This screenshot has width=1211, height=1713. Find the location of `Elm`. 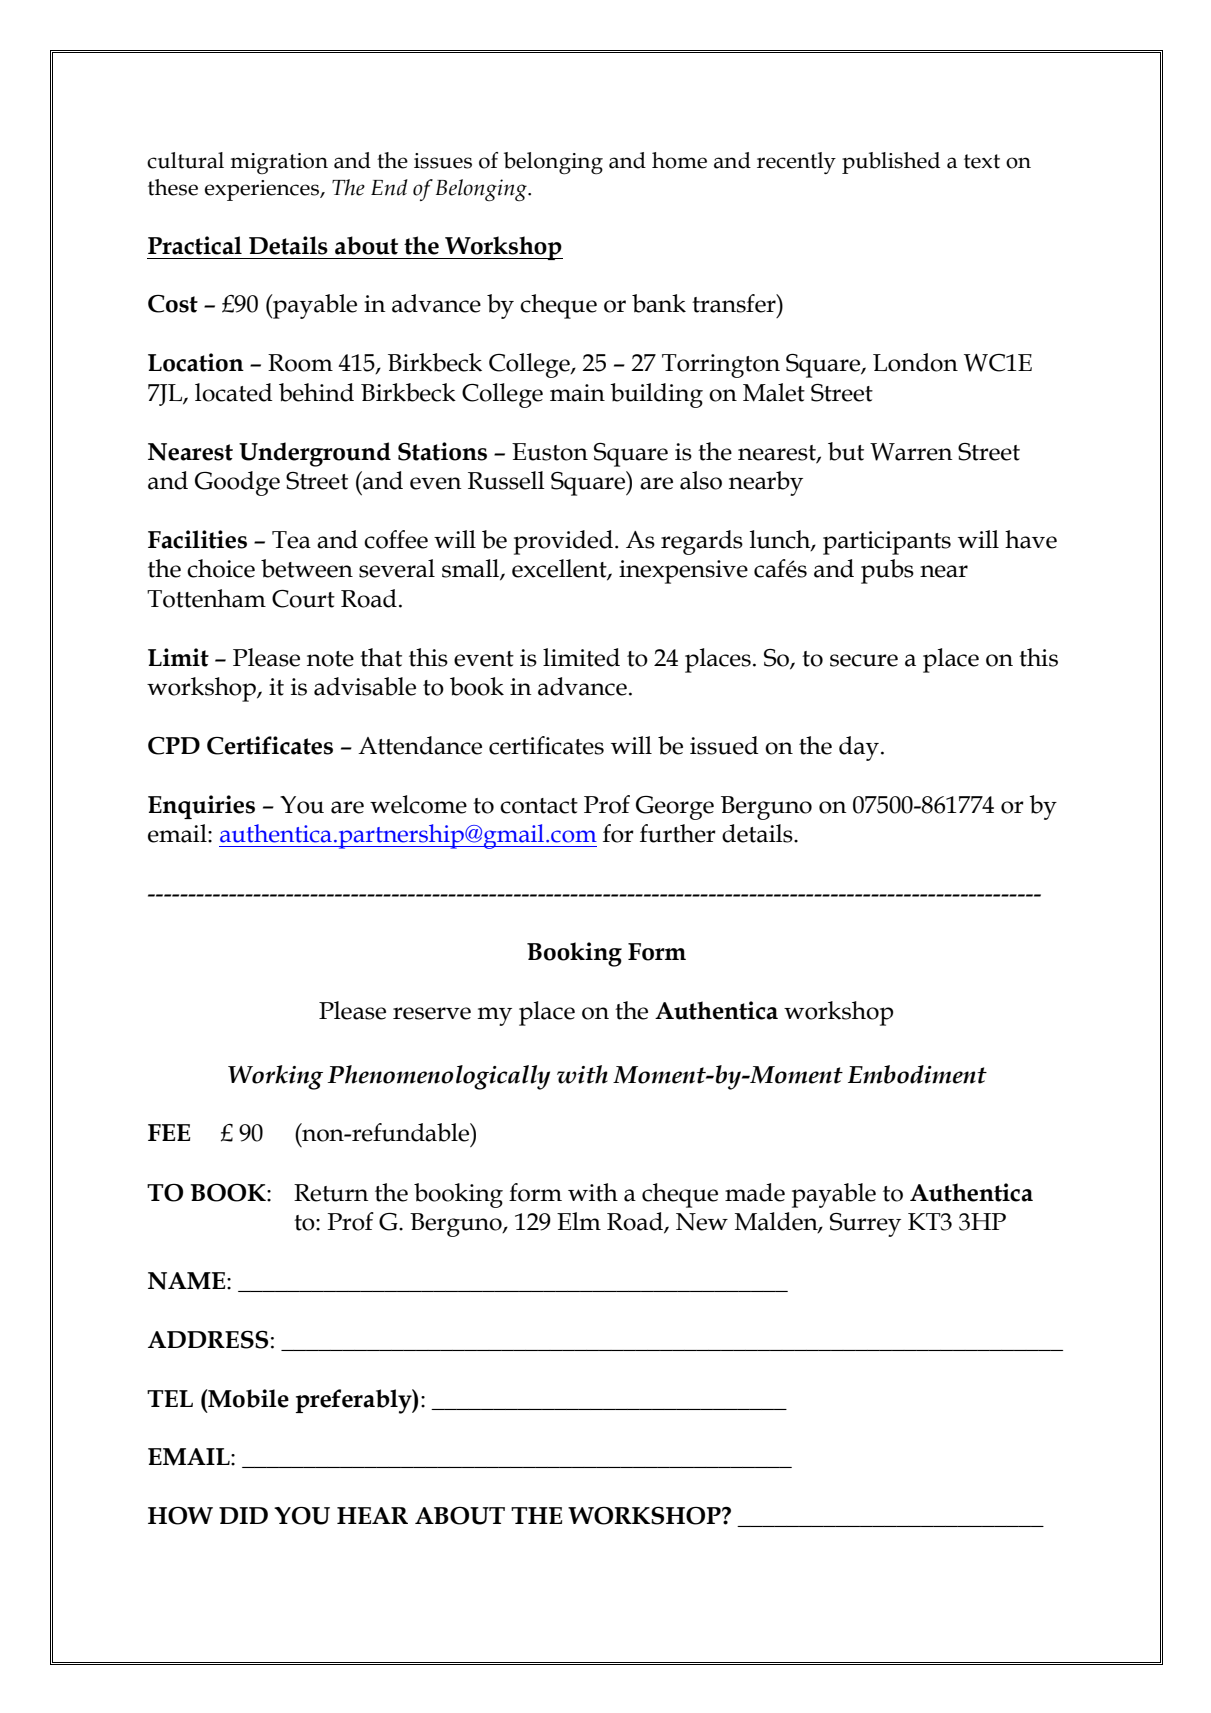

Elm is located at coordinates (579, 1221).
